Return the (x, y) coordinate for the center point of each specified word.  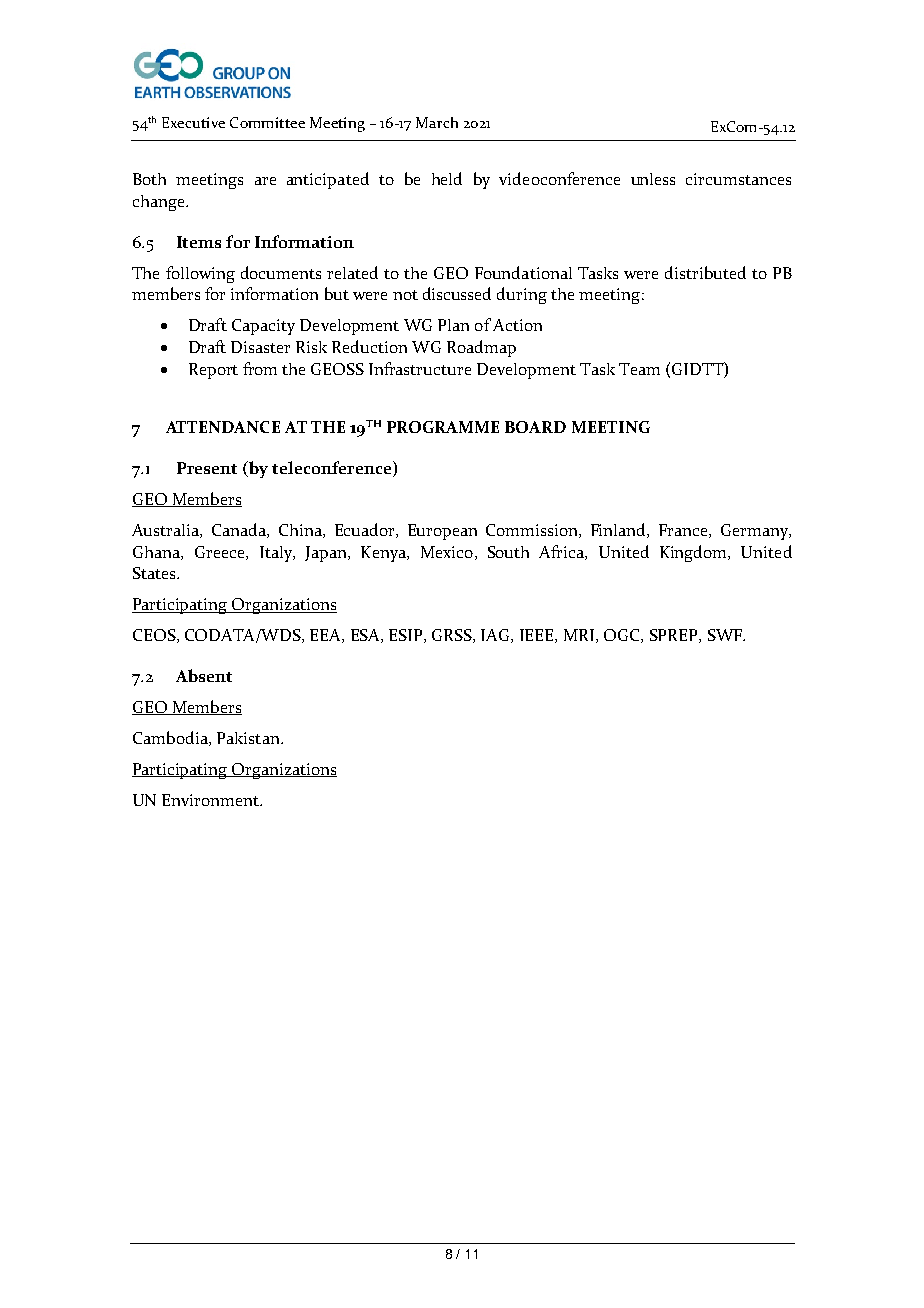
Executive (193, 122)
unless (653, 179)
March (437, 122)
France (684, 531)
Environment (212, 800)
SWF (726, 635)
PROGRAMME (443, 427)
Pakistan (249, 738)
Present (207, 468)
